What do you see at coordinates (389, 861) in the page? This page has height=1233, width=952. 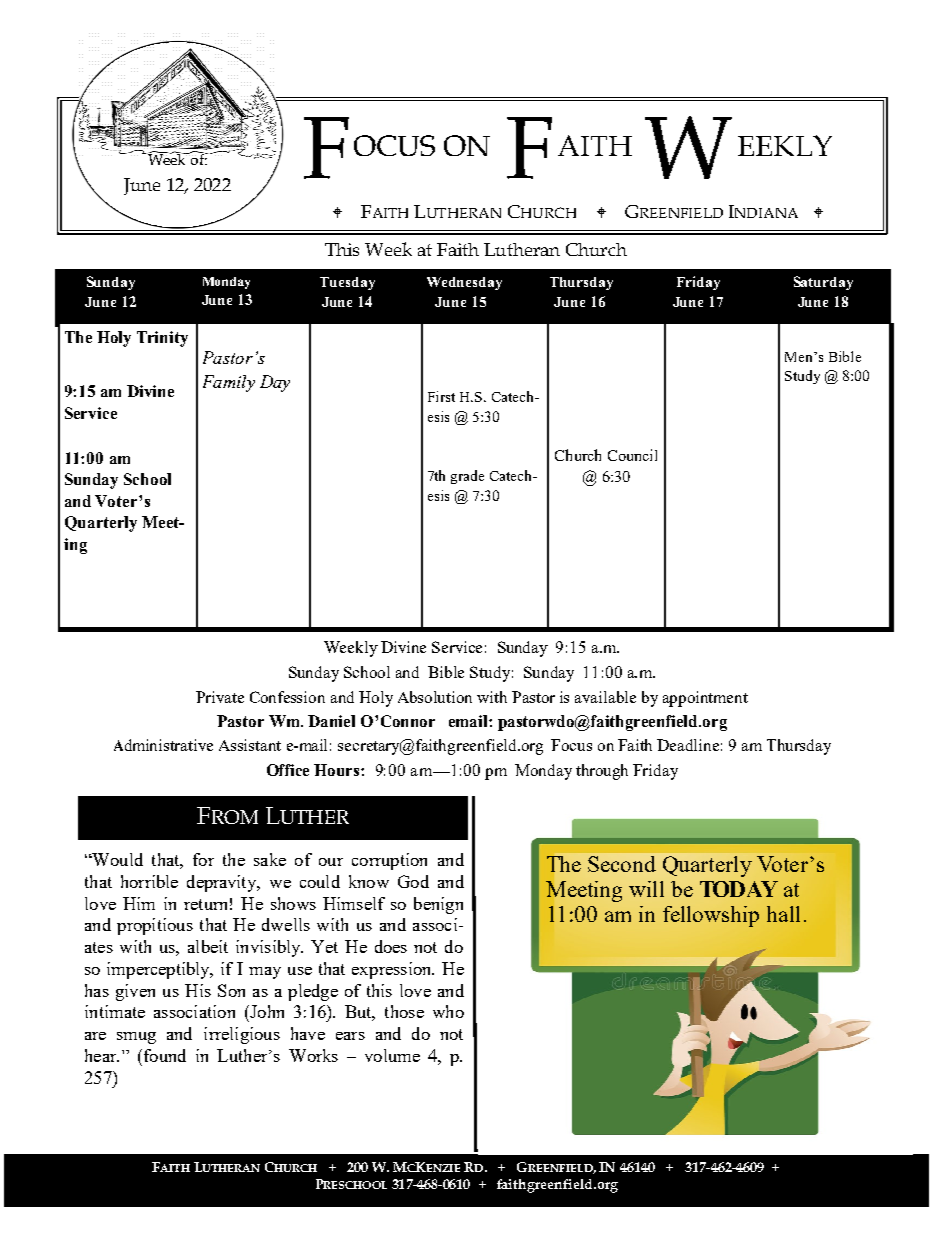 I see `corruption` at bounding box center [389, 861].
